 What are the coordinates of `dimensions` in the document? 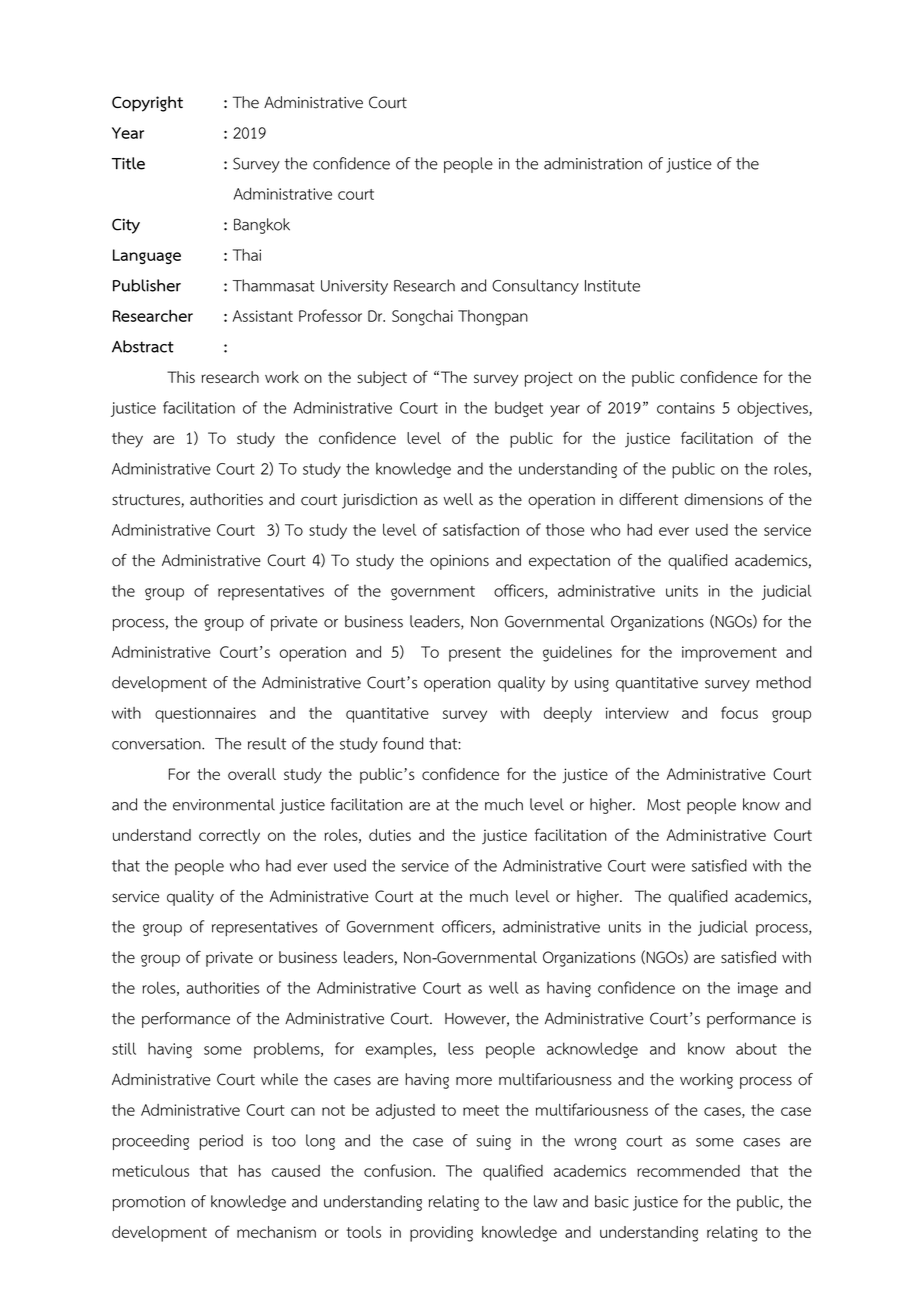 It's located at (723, 499).
